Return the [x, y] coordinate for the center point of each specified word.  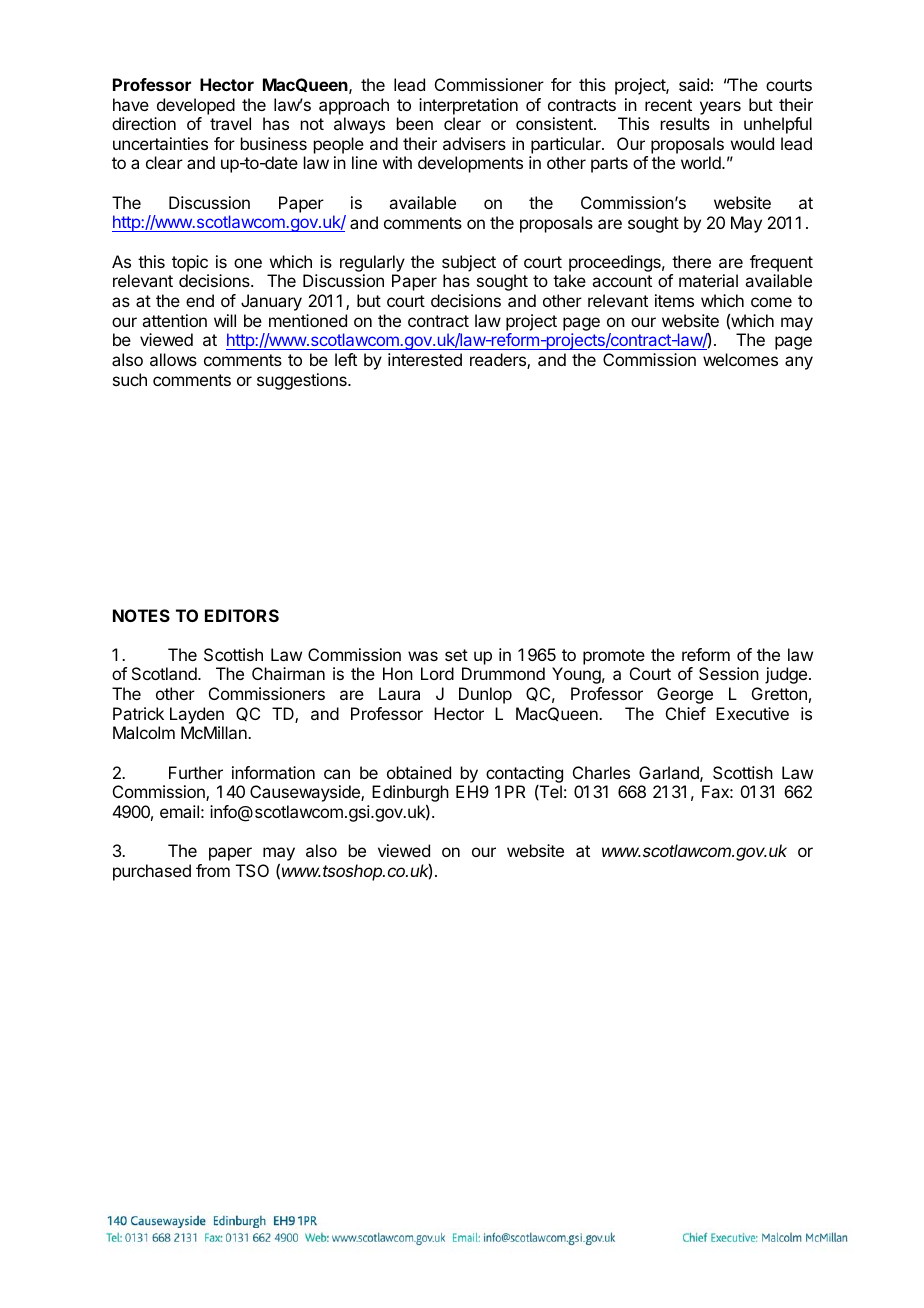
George [685, 695]
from [213, 870]
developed [196, 106]
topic [190, 263]
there [691, 261]
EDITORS [242, 615]
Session [729, 673]
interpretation [468, 106]
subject [469, 263]
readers [499, 361]
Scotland [165, 673]
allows [173, 359]
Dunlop [485, 695]
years [720, 108]
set [456, 655]
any [799, 363]
